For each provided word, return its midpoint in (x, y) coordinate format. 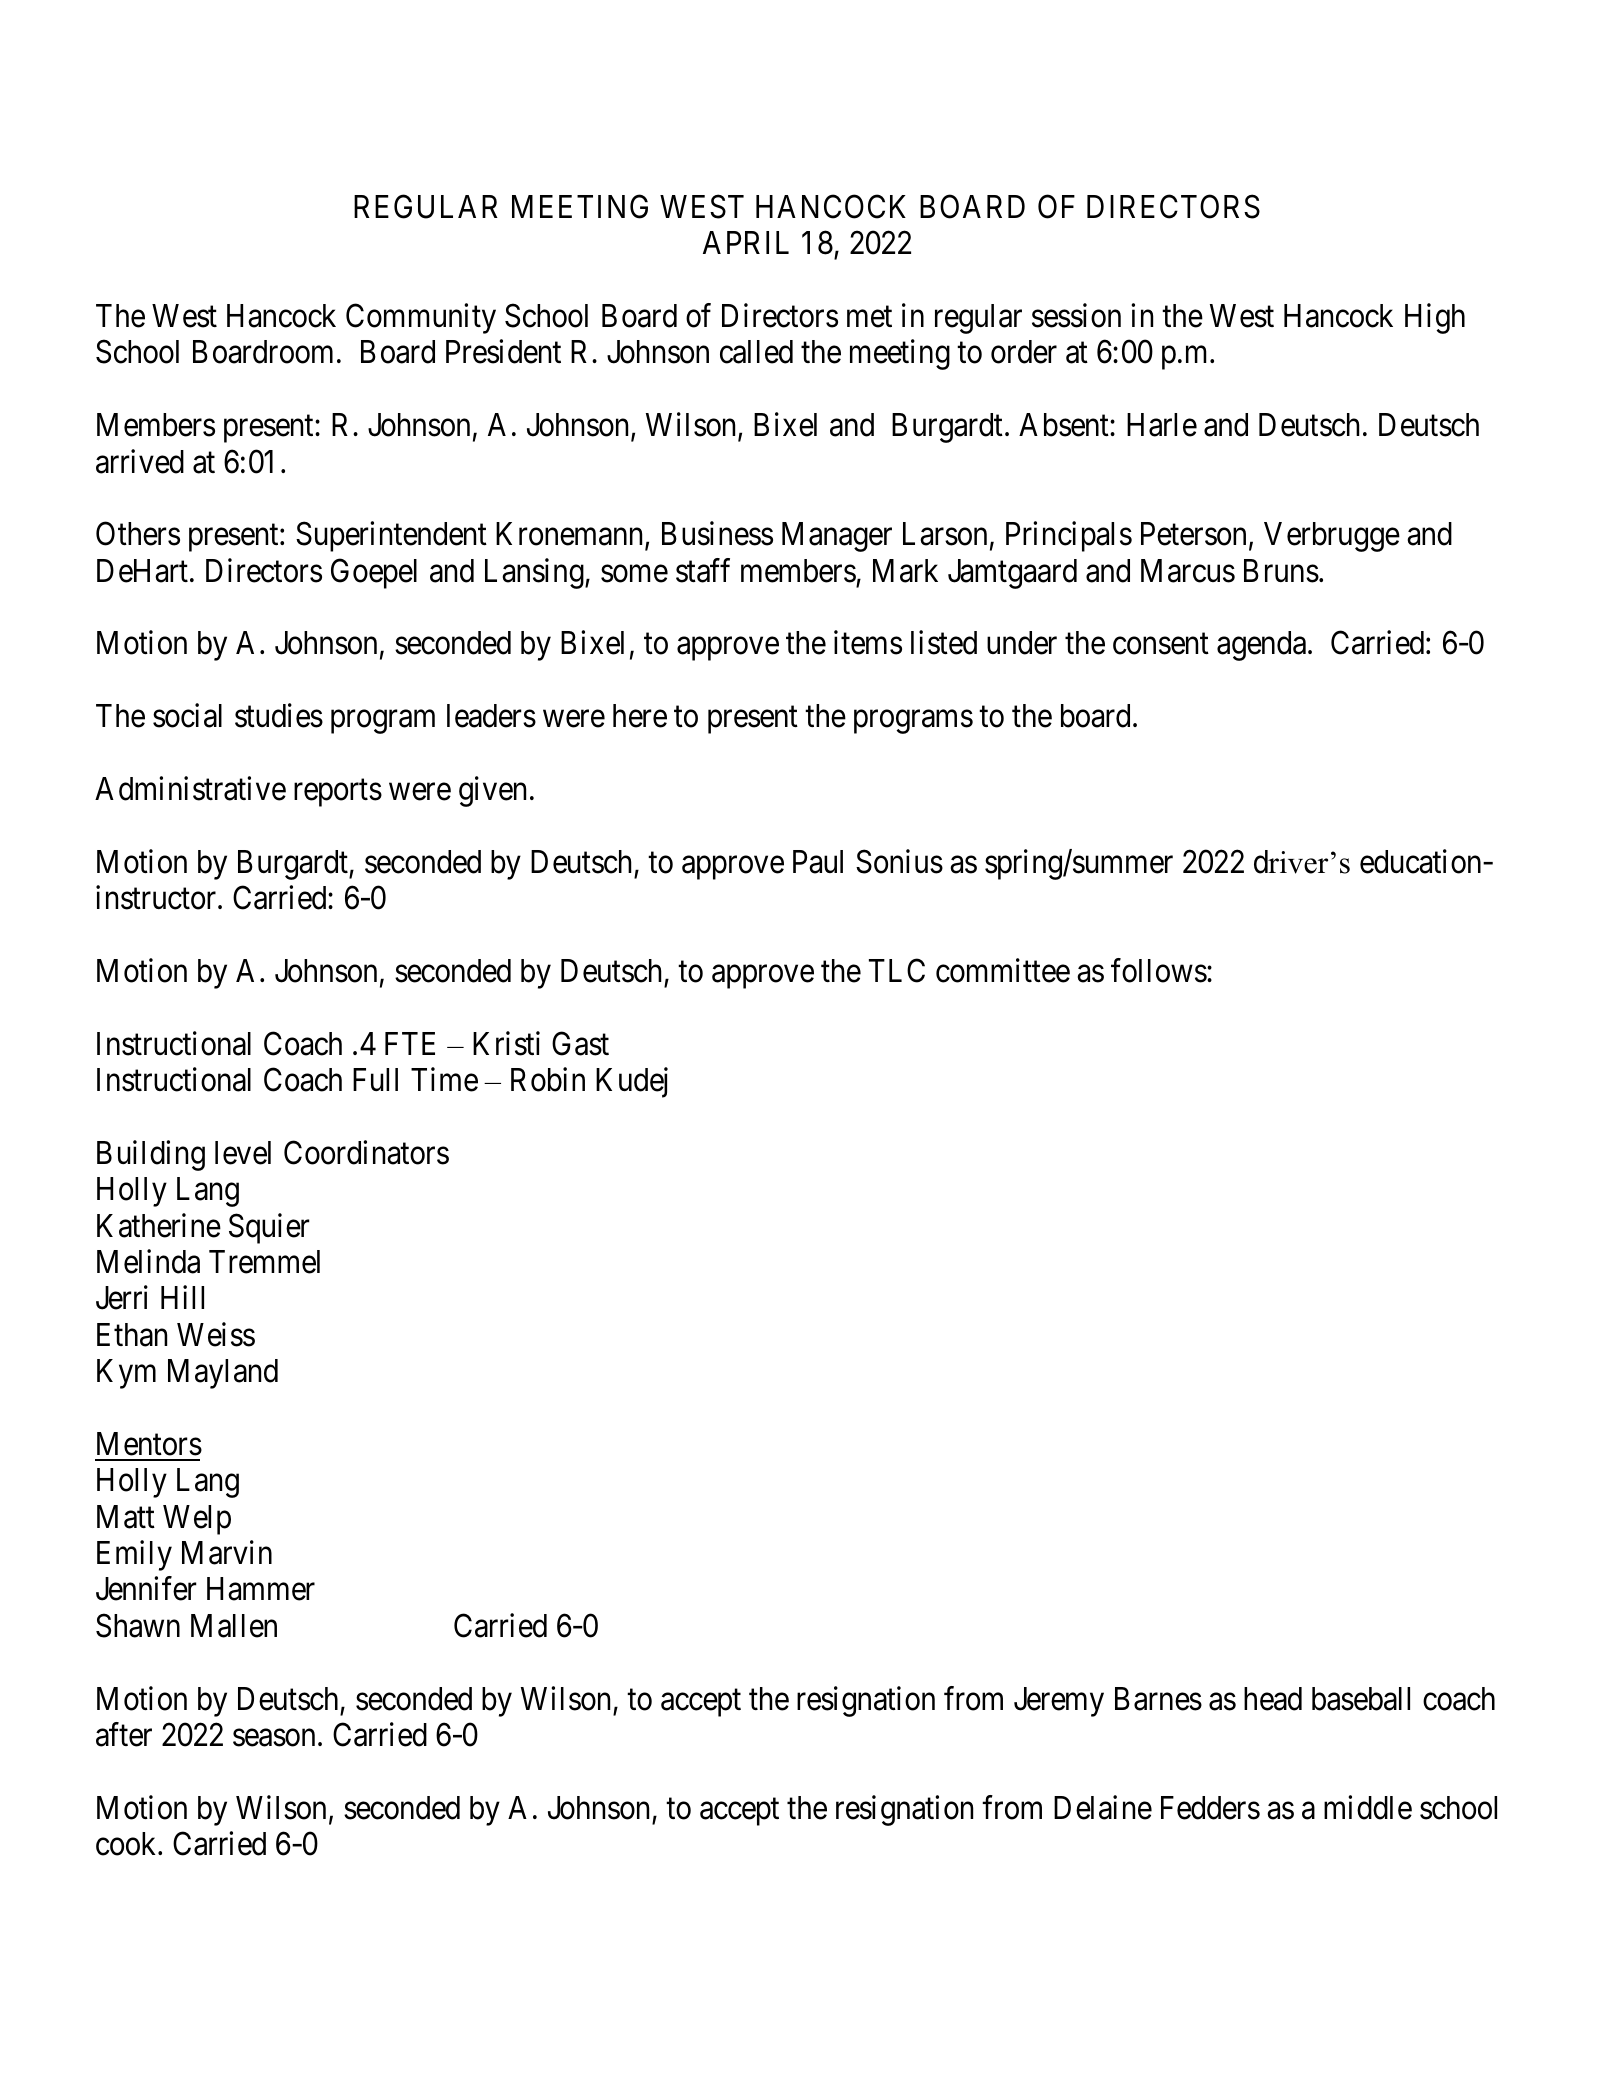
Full (375, 1079)
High (1435, 318)
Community (421, 318)
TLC (897, 971)
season (274, 1738)
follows (1159, 970)
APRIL (746, 242)
